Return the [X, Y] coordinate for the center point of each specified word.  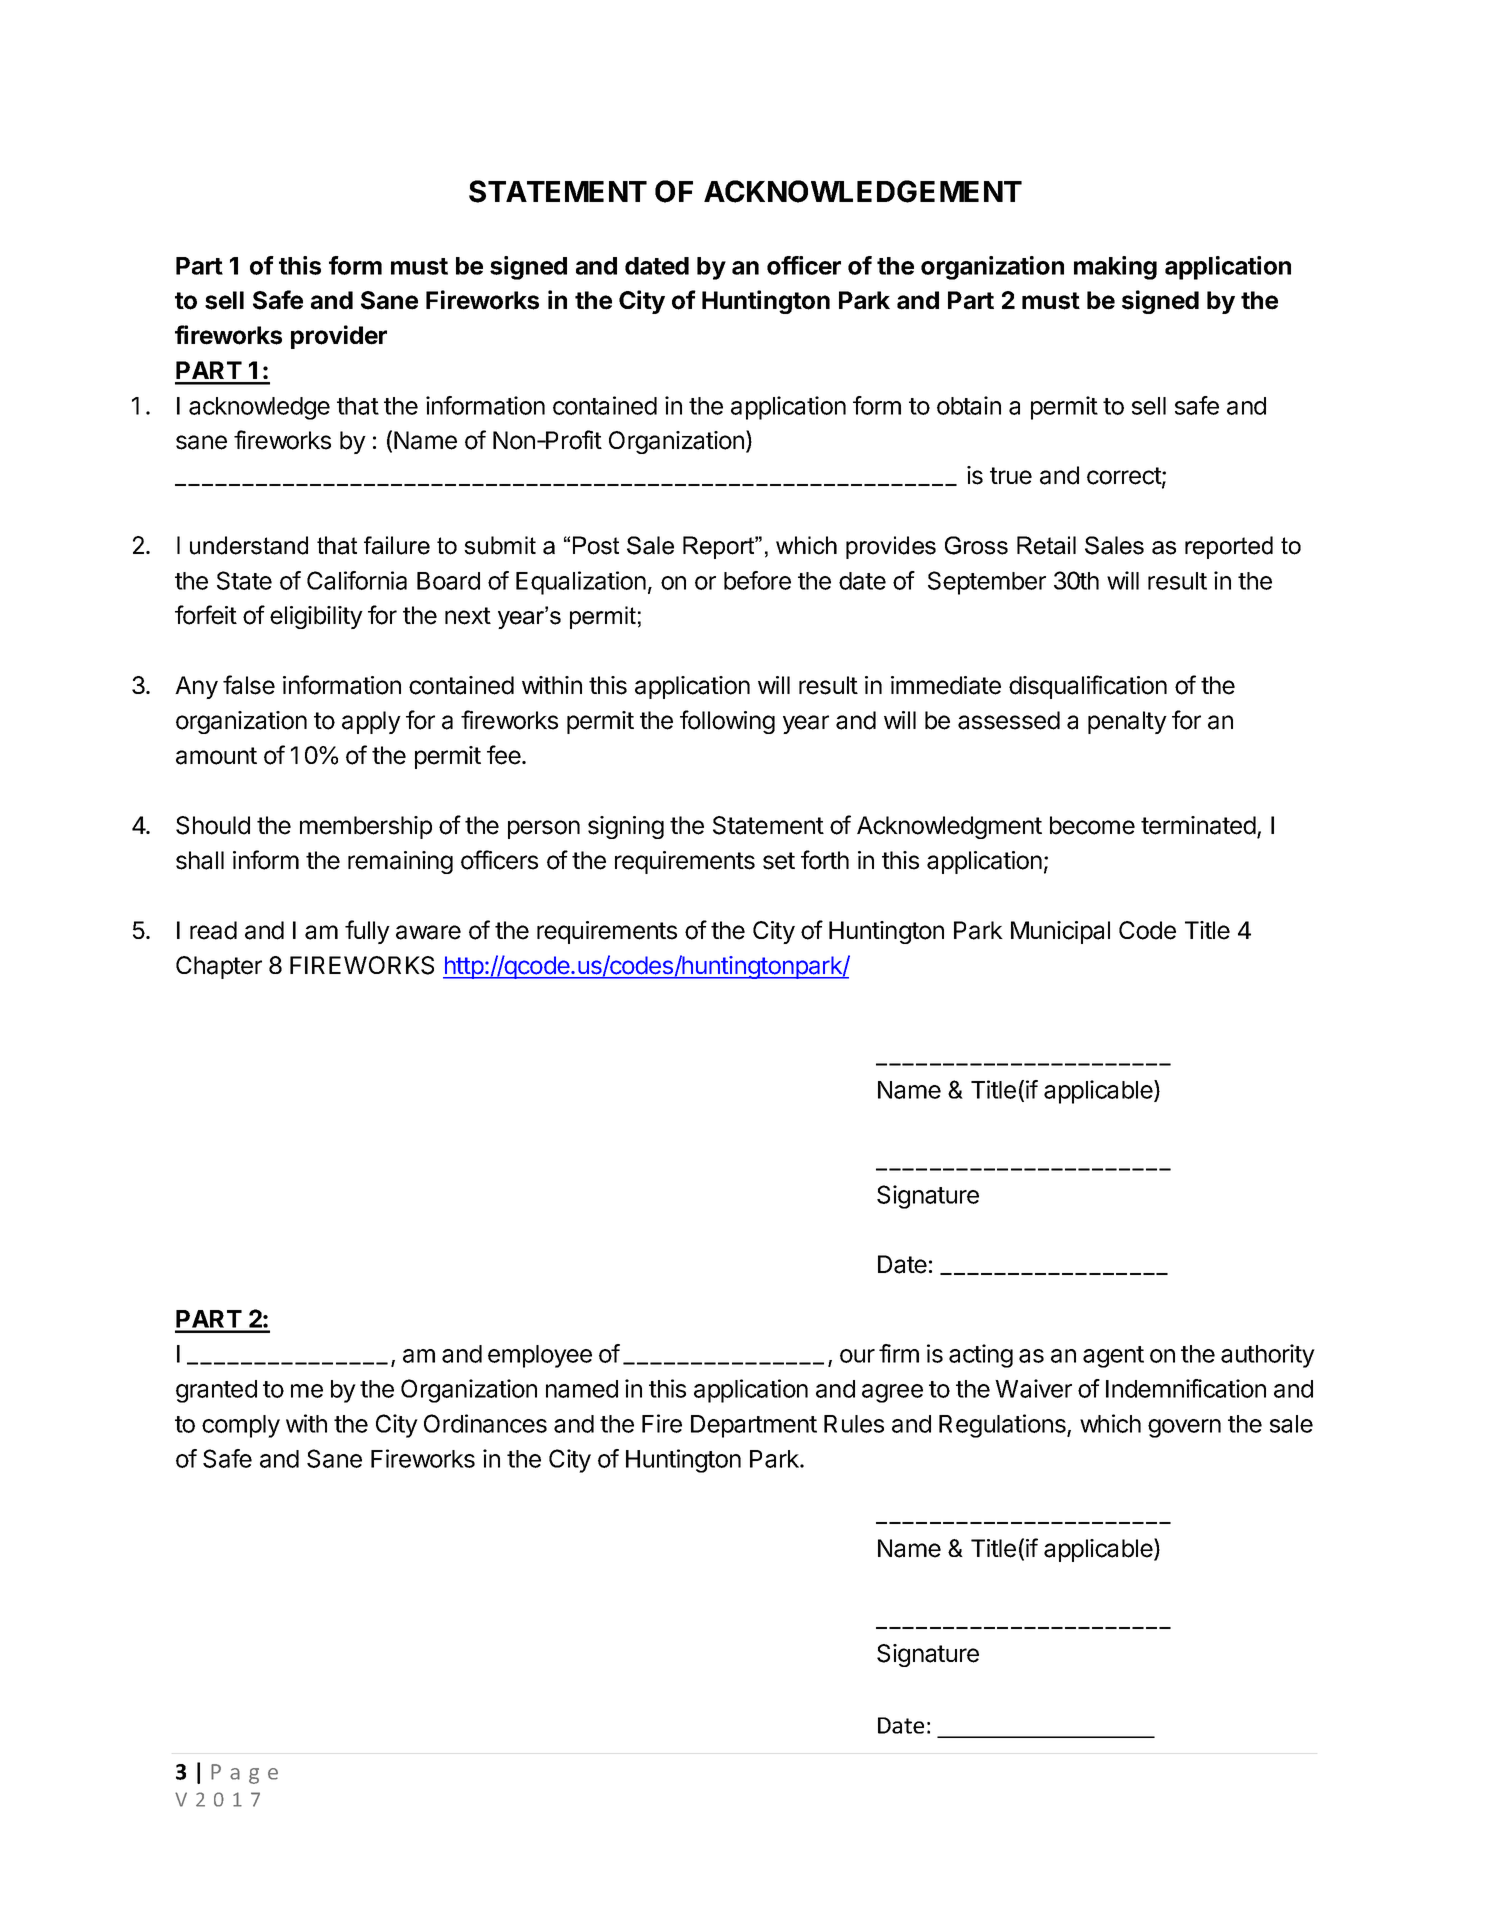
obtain [969, 405]
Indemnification [1186, 1388]
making [1115, 268]
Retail [1046, 545]
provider [339, 337]
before [757, 580]
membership [366, 827]
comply [241, 1426]
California [357, 580]
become [1092, 825]
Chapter [219, 967]
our [857, 1356]
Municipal [1060, 932]
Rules [854, 1424]
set [779, 861]
